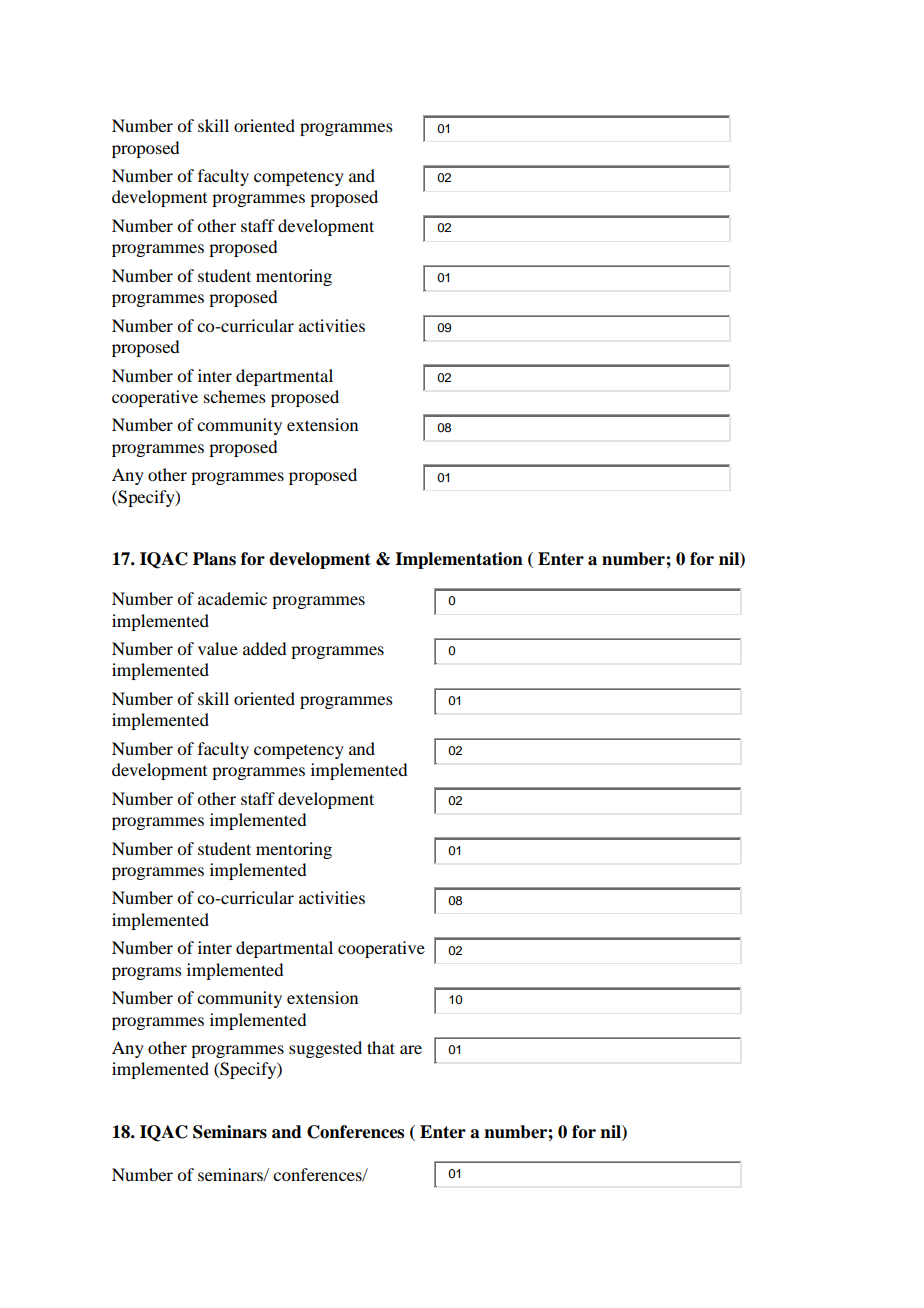  What do you see at coordinates (235, 396) in the image?
I see `schemes` at bounding box center [235, 396].
